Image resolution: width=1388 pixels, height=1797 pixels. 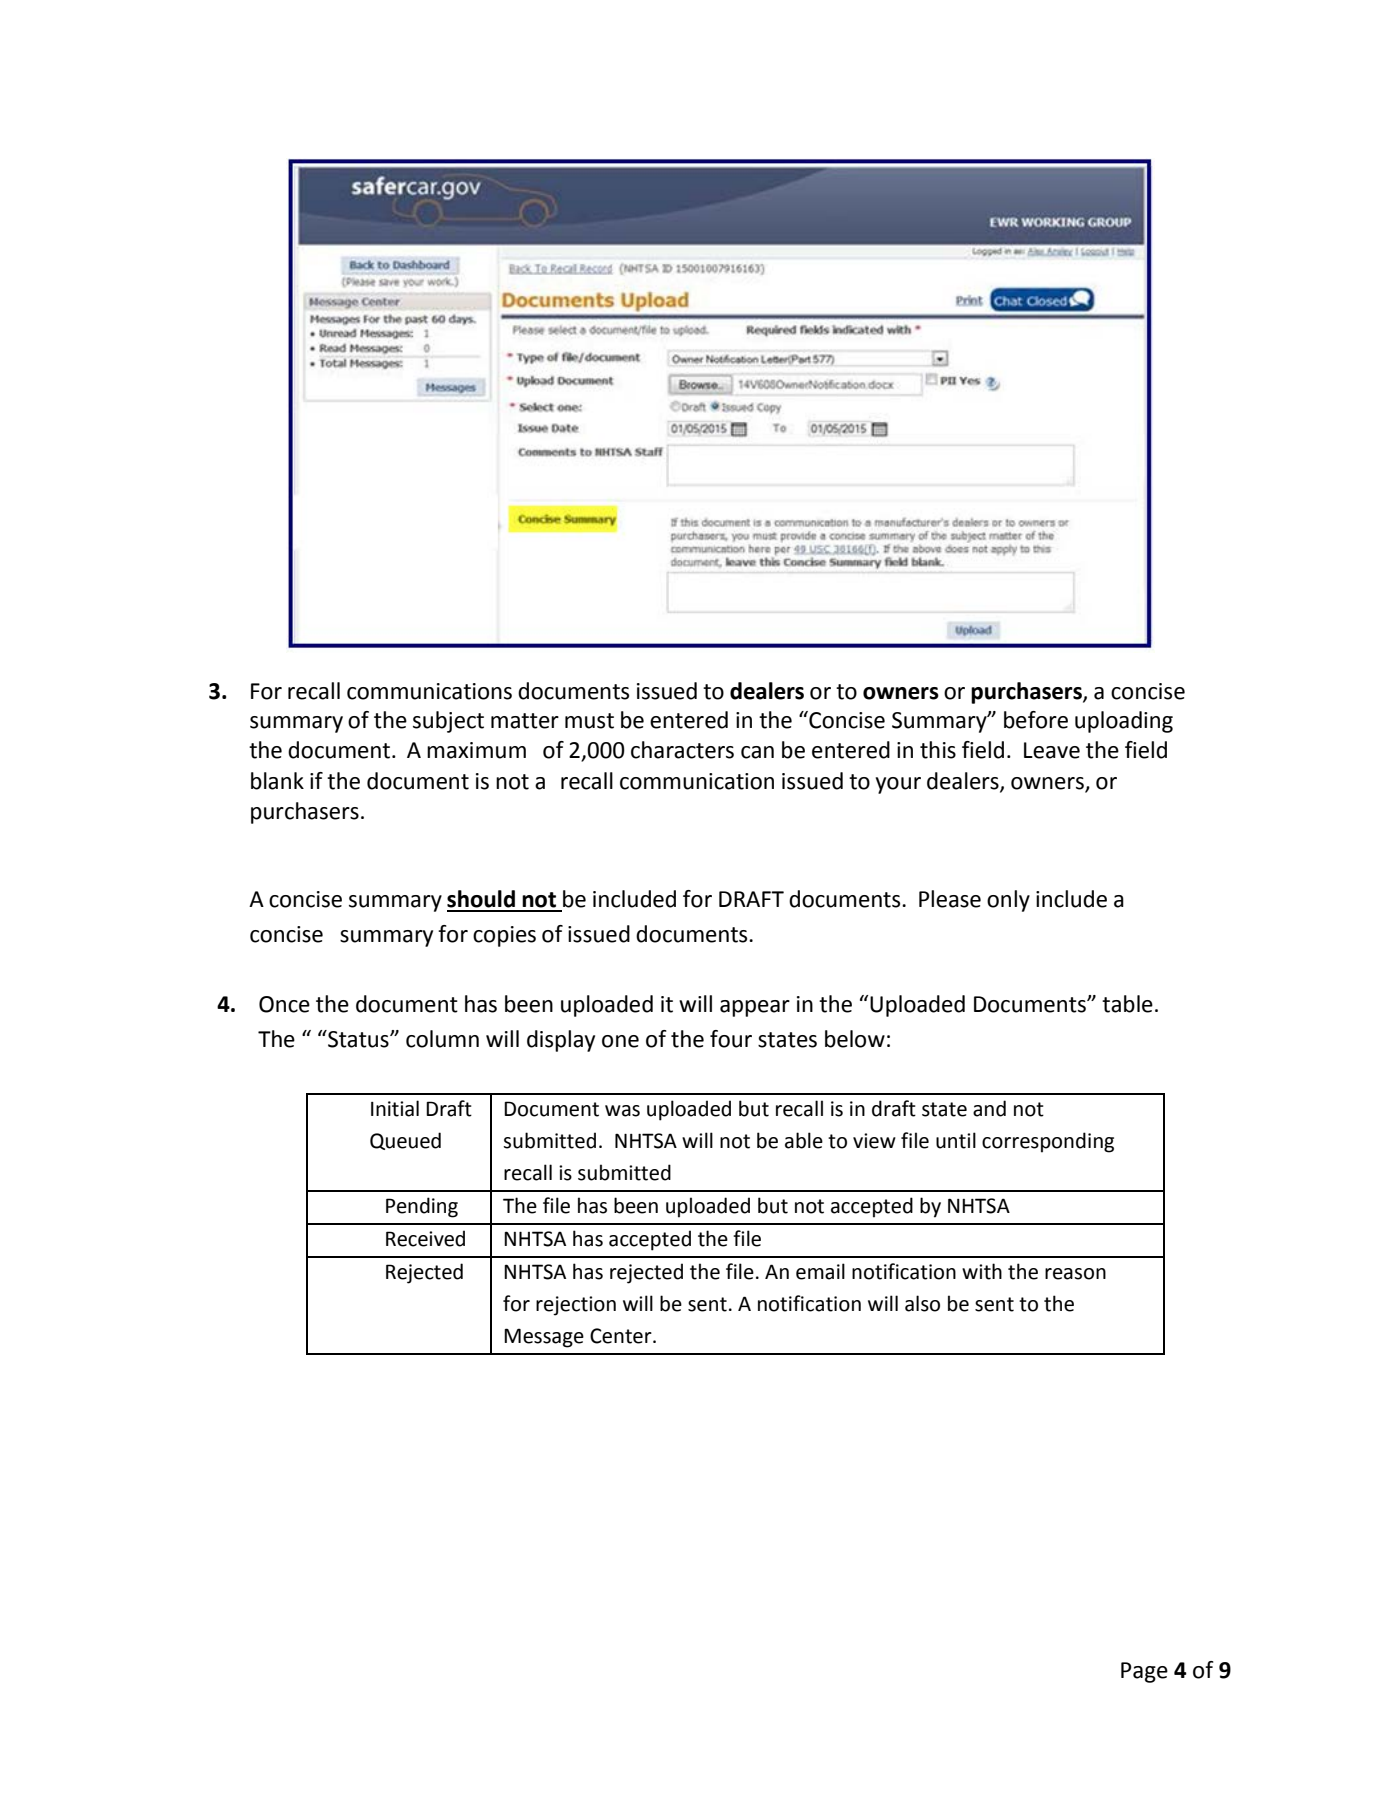 What do you see at coordinates (1048, 1142) in the image?
I see `corresponding` at bounding box center [1048, 1142].
